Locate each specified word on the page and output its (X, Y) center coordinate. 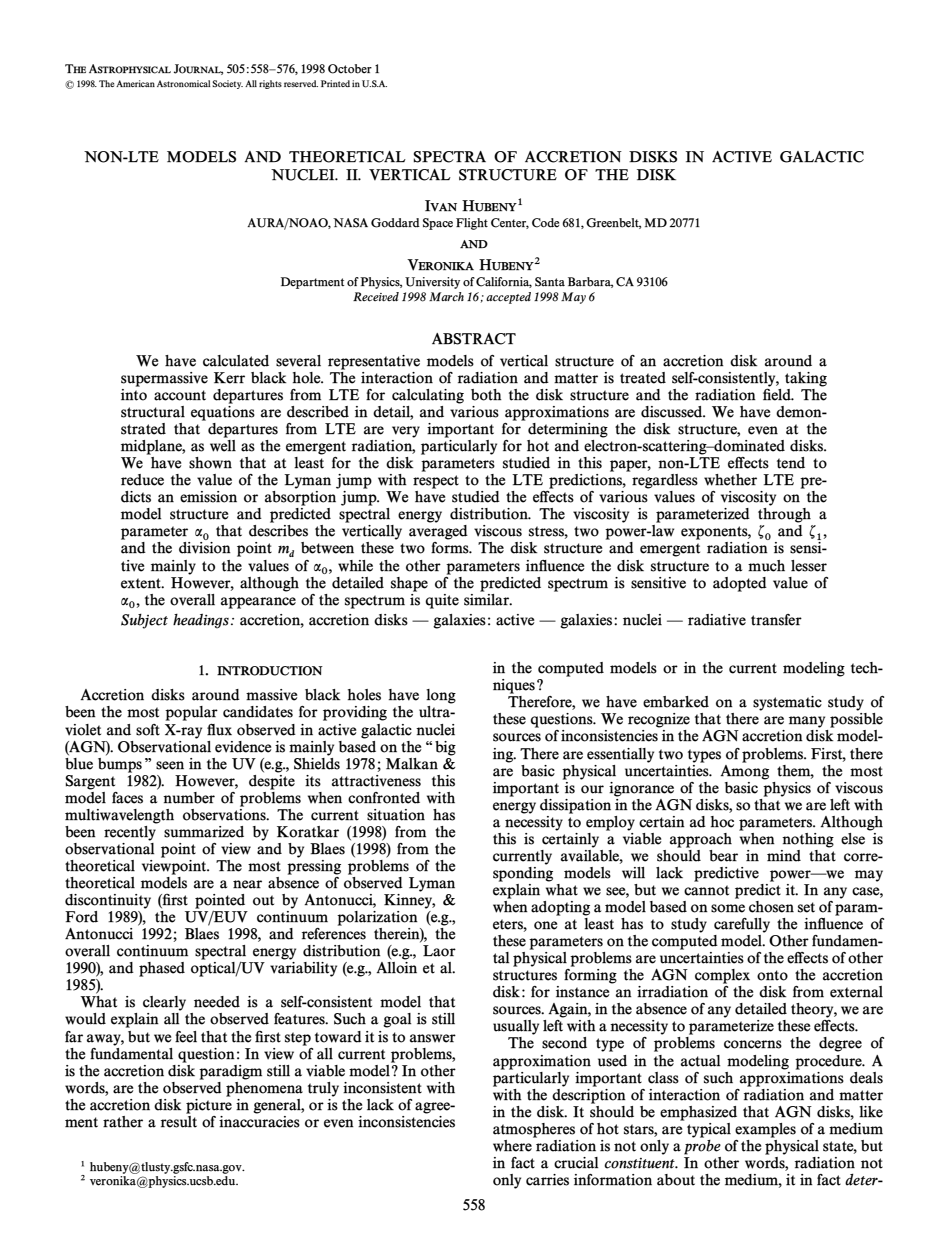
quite (442, 601)
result (179, 1120)
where (513, 1144)
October (350, 69)
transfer (776, 620)
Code (545, 223)
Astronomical (184, 83)
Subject (144, 621)
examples (765, 1130)
